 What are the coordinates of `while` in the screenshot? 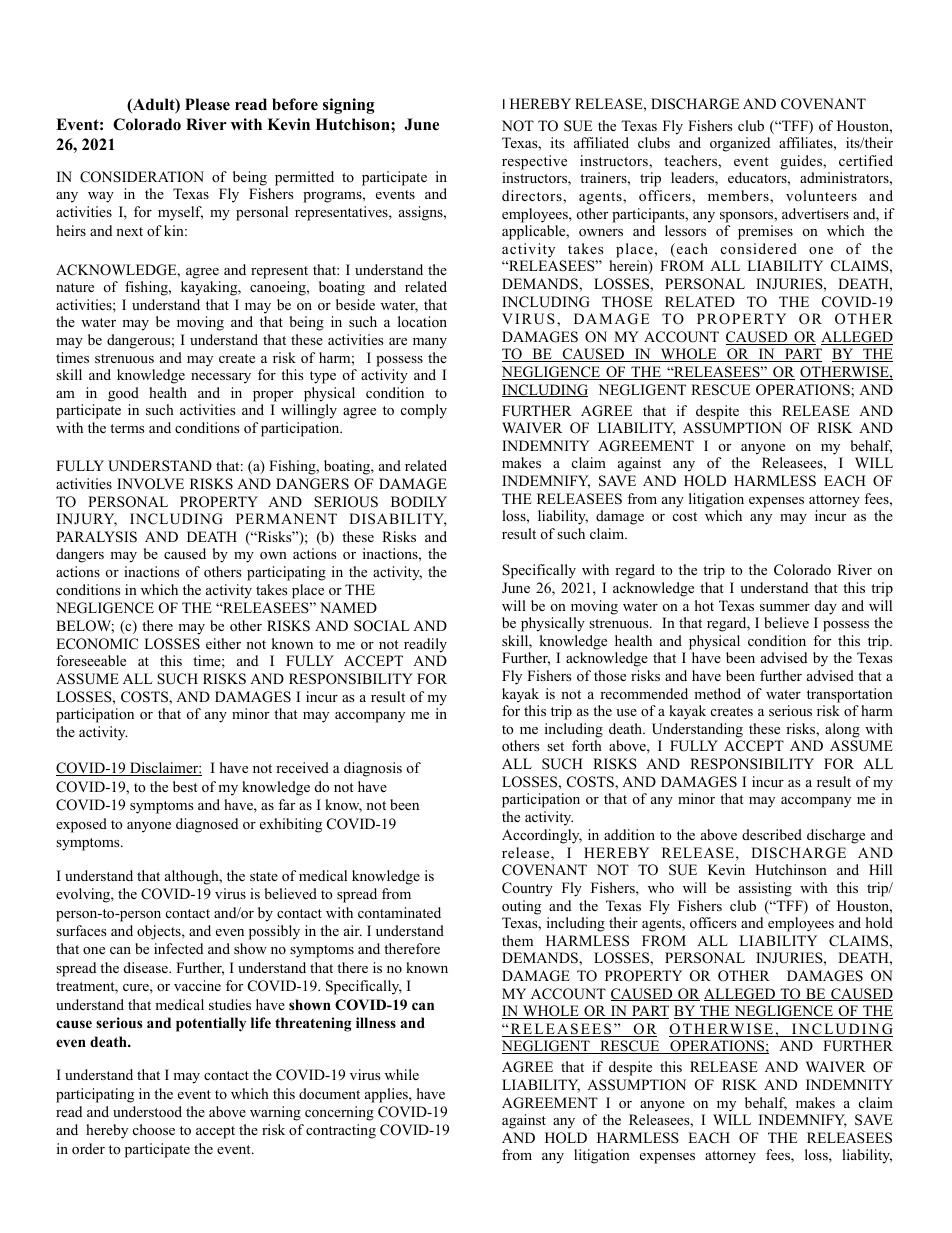 It's located at (402, 1074).
